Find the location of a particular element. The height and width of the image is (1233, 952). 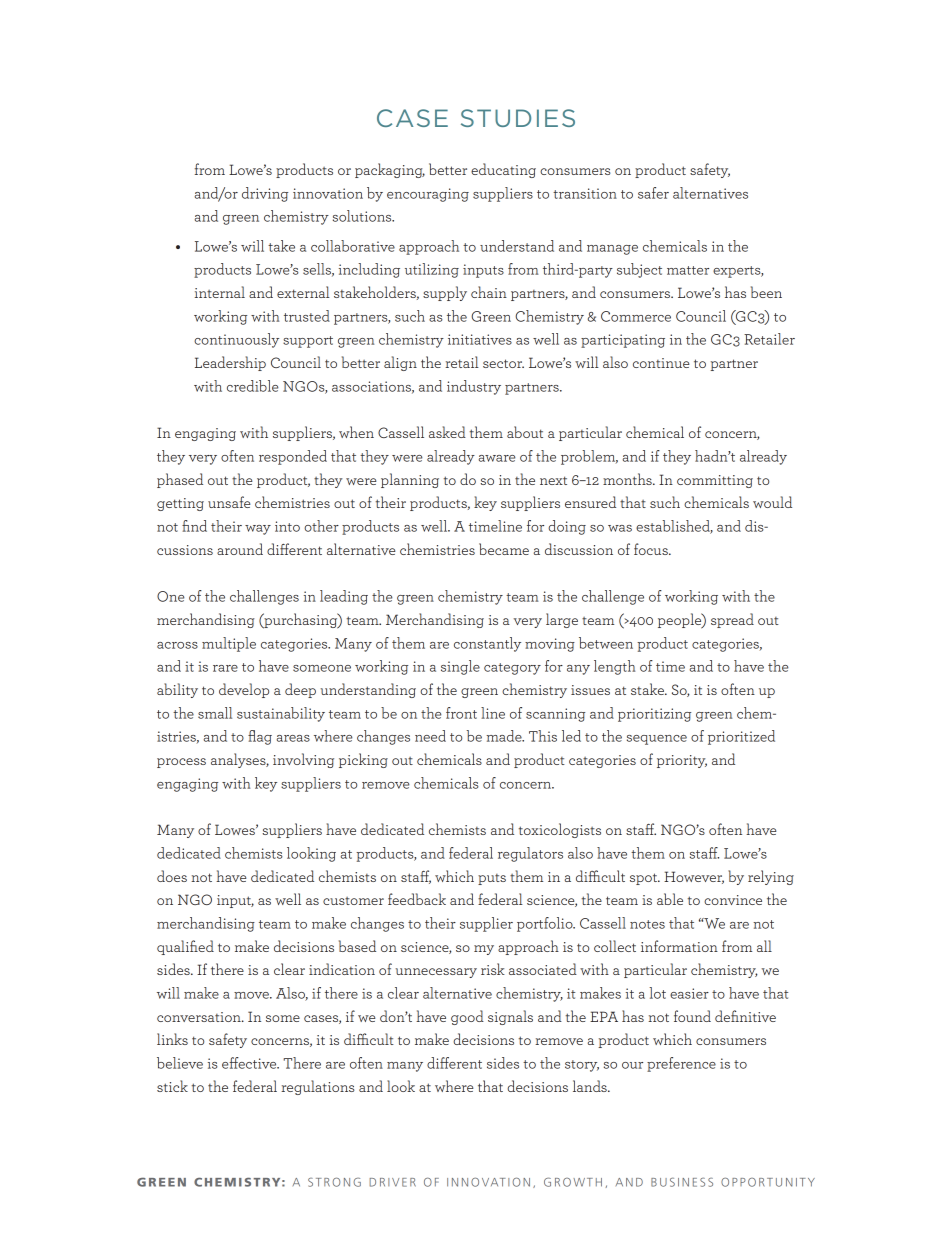

aware is located at coordinates (497, 458).
